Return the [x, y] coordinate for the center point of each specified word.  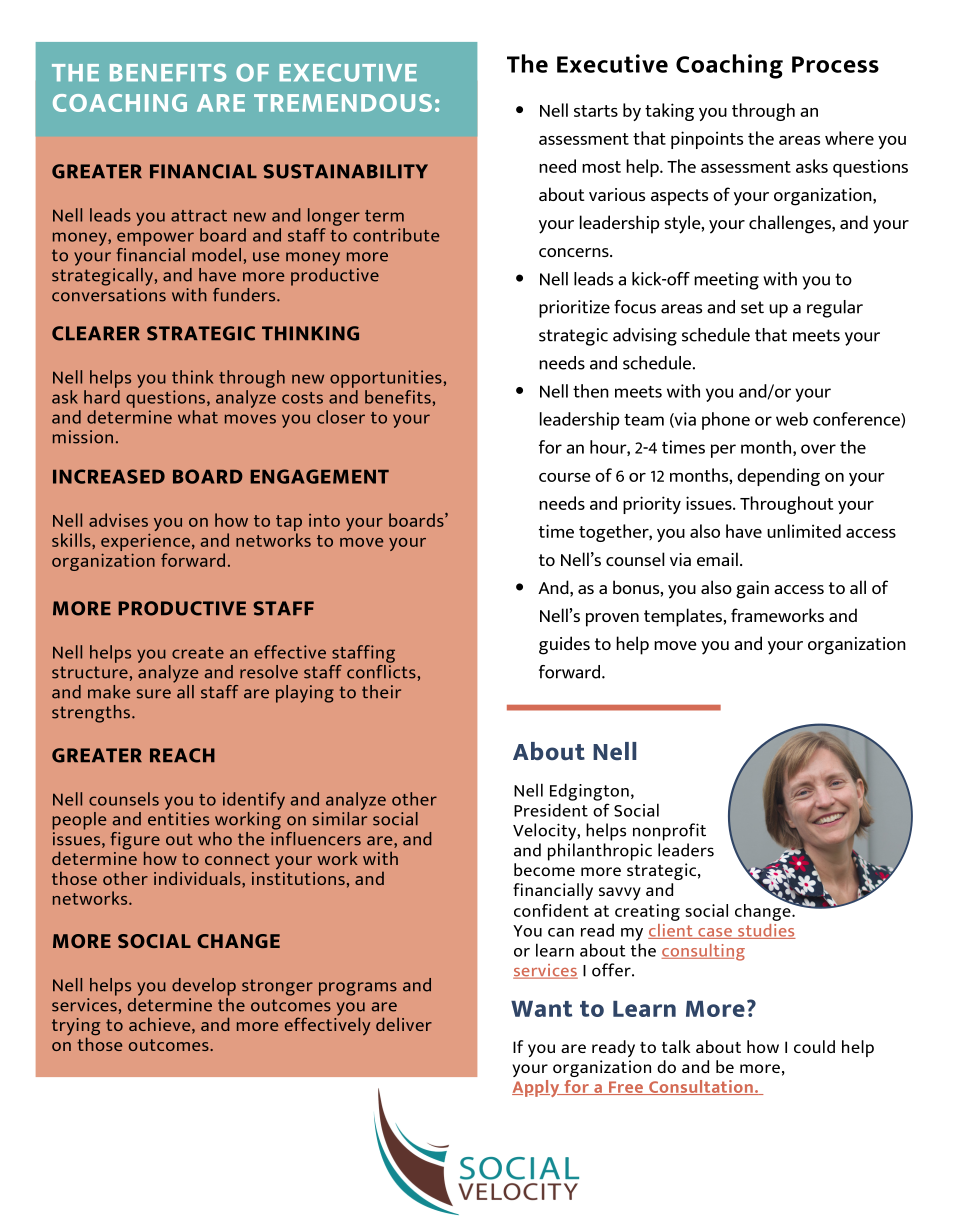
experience [145, 543]
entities [178, 819]
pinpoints [707, 140]
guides [564, 645]
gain [752, 590]
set [752, 307]
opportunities [386, 379]
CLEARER [96, 333]
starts [596, 111]
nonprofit [669, 832]
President [551, 810]
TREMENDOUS [343, 103]
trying [76, 1028]
